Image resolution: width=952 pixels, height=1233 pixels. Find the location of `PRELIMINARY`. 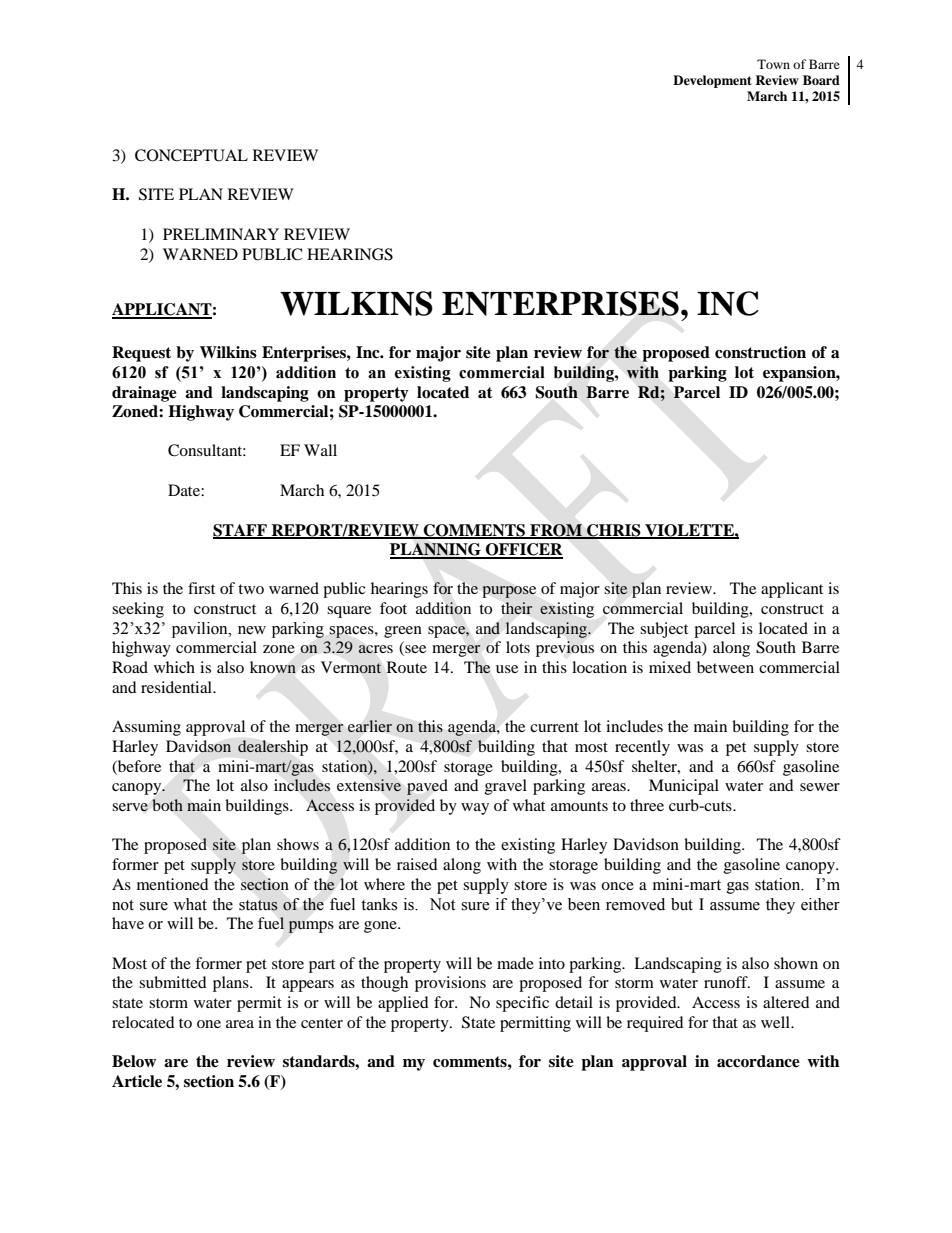

PRELIMINARY is located at coordinates (221, 234).
